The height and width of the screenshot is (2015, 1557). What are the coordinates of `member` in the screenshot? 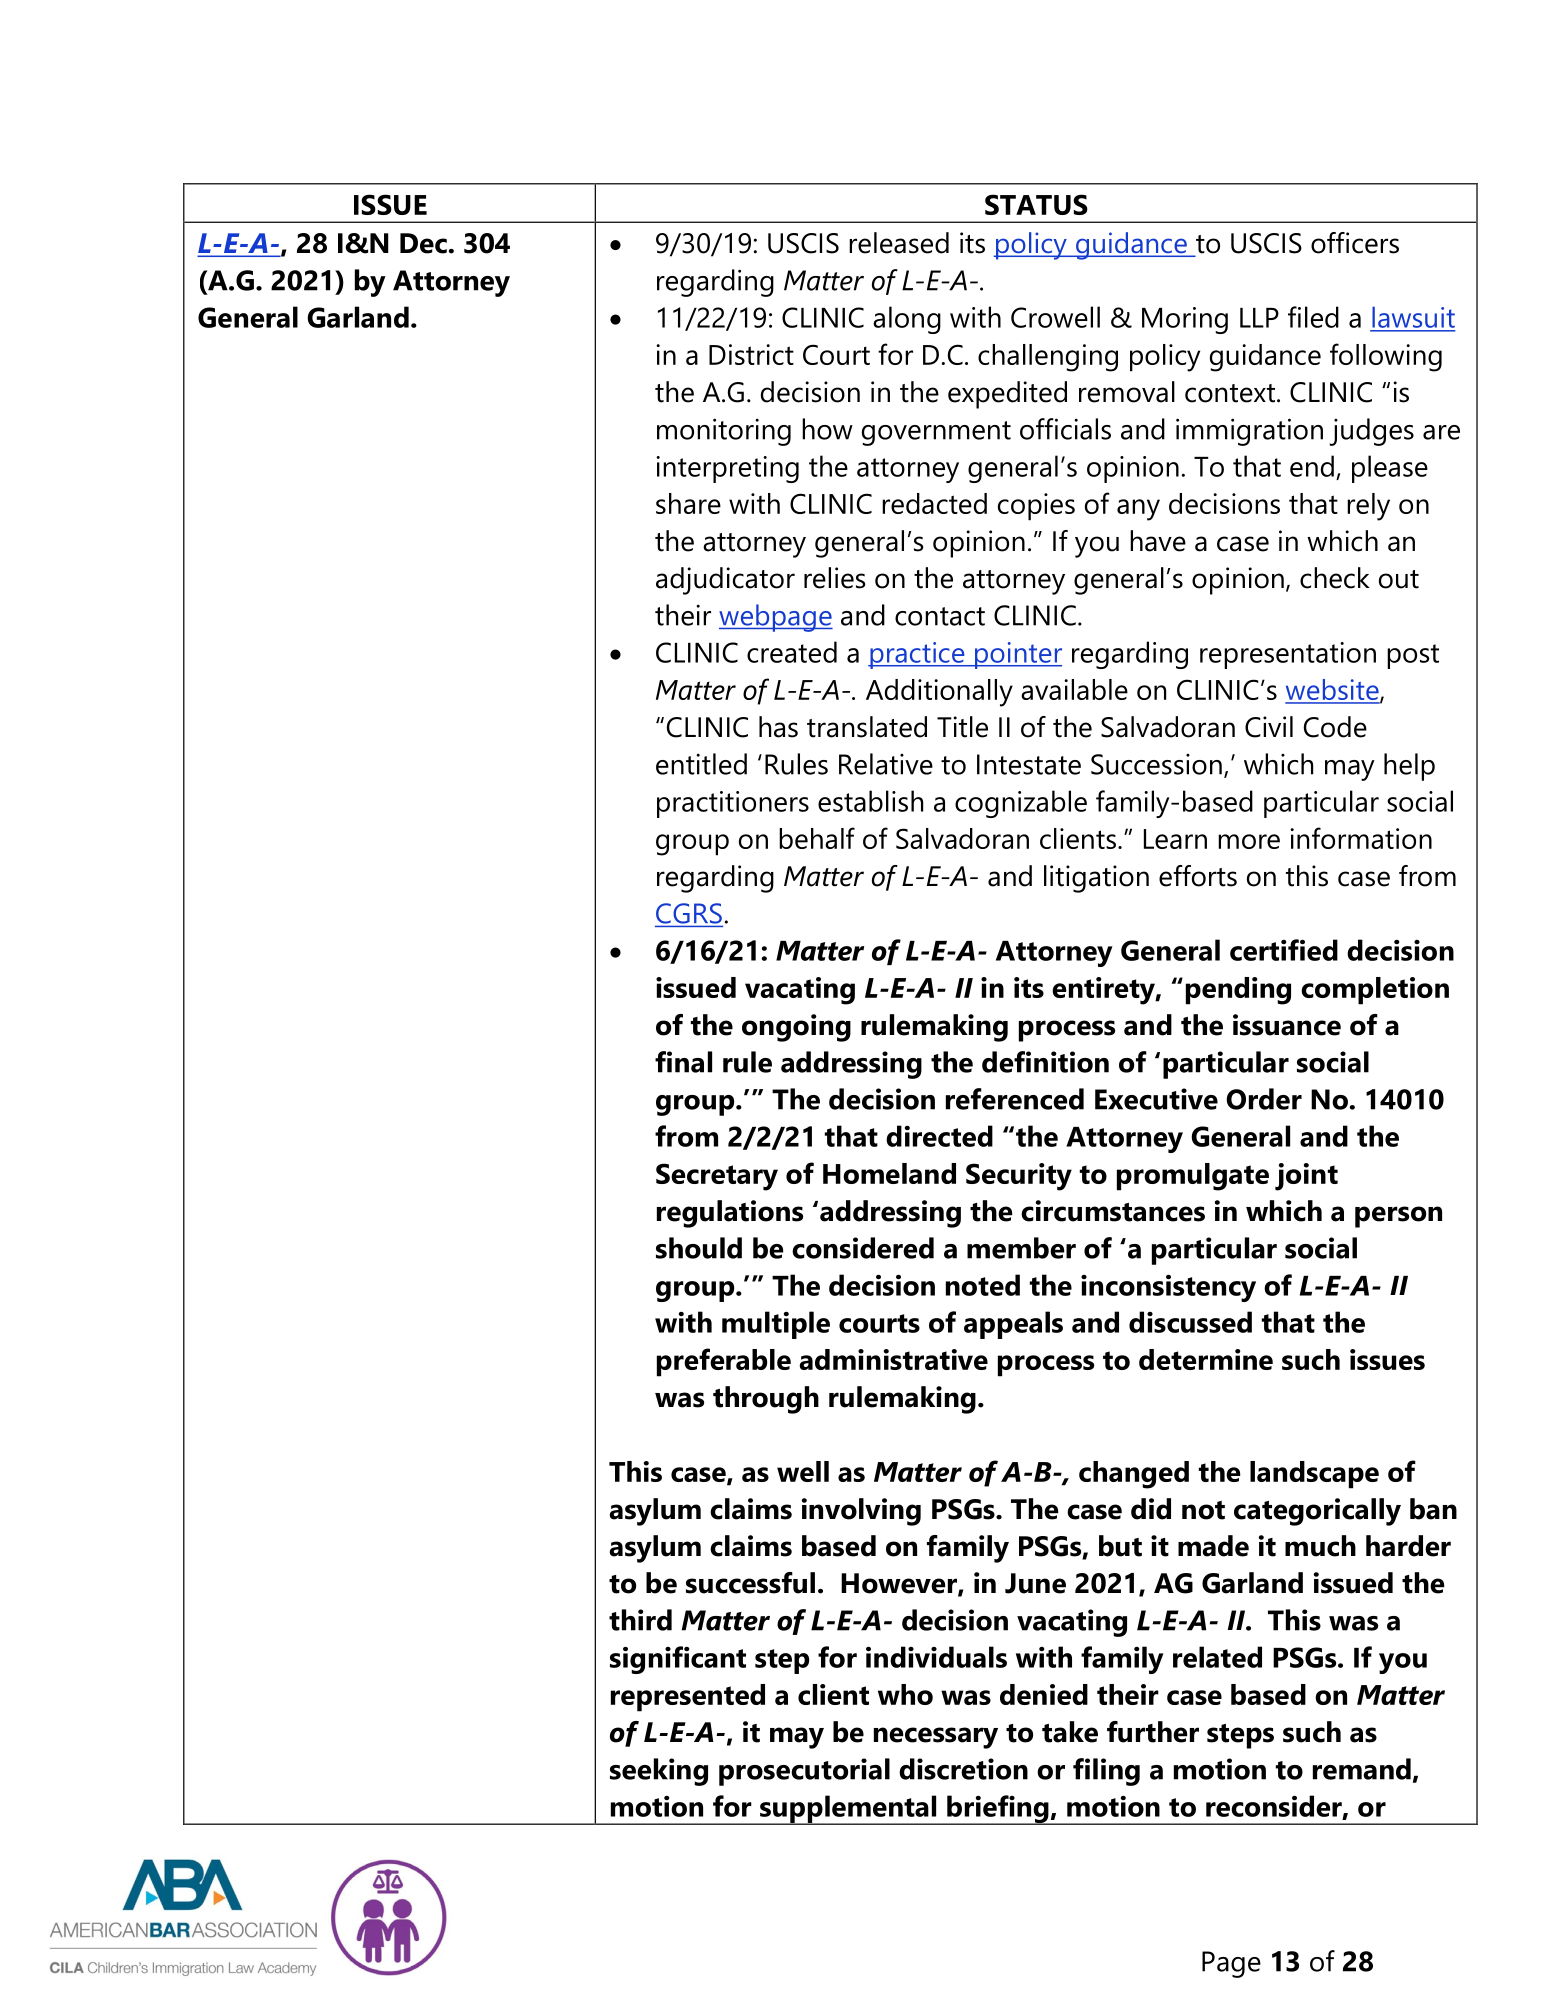 It's located at (1021, 1248).
